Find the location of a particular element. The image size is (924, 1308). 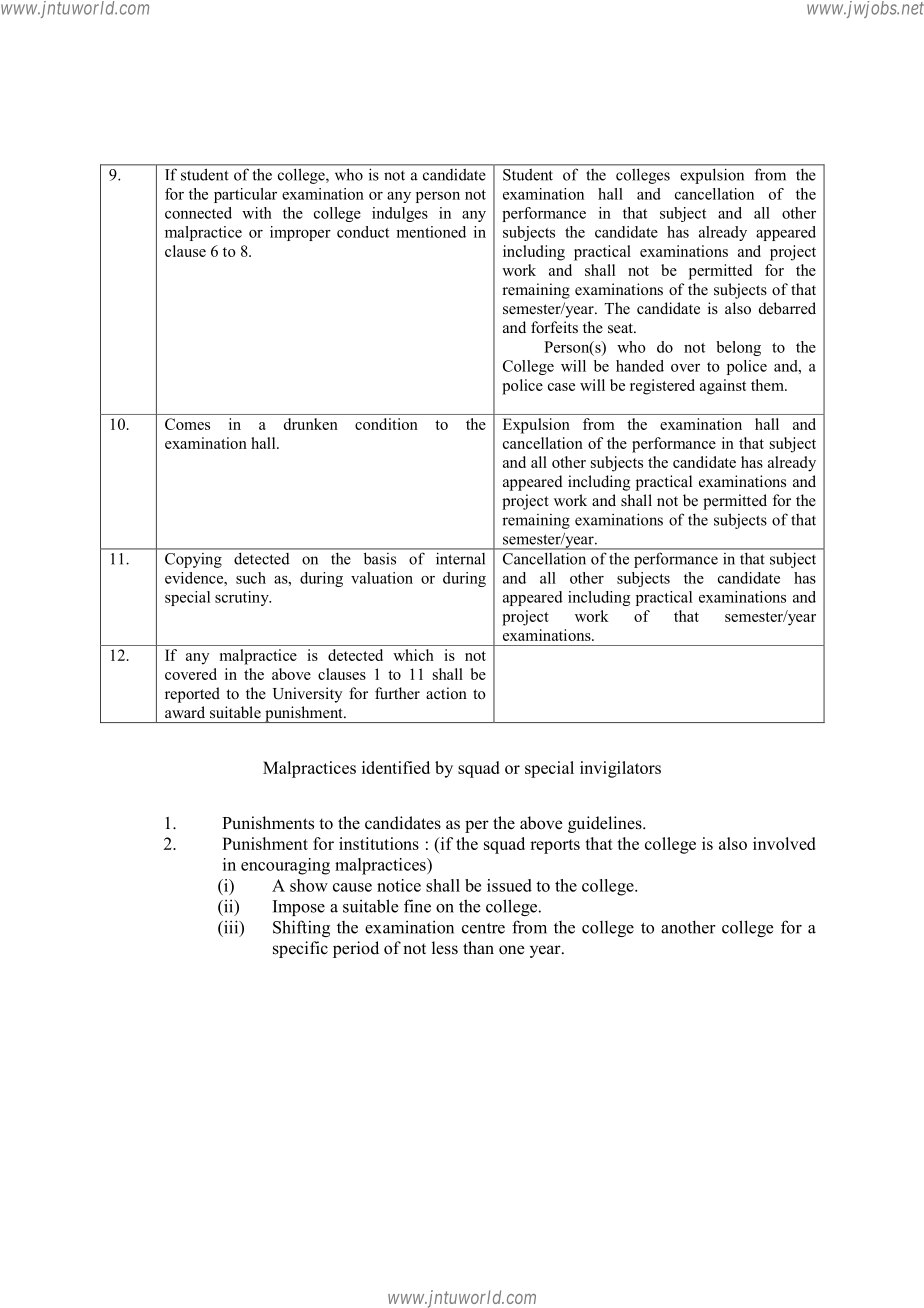

seat is located at coordinates (621, 328).
